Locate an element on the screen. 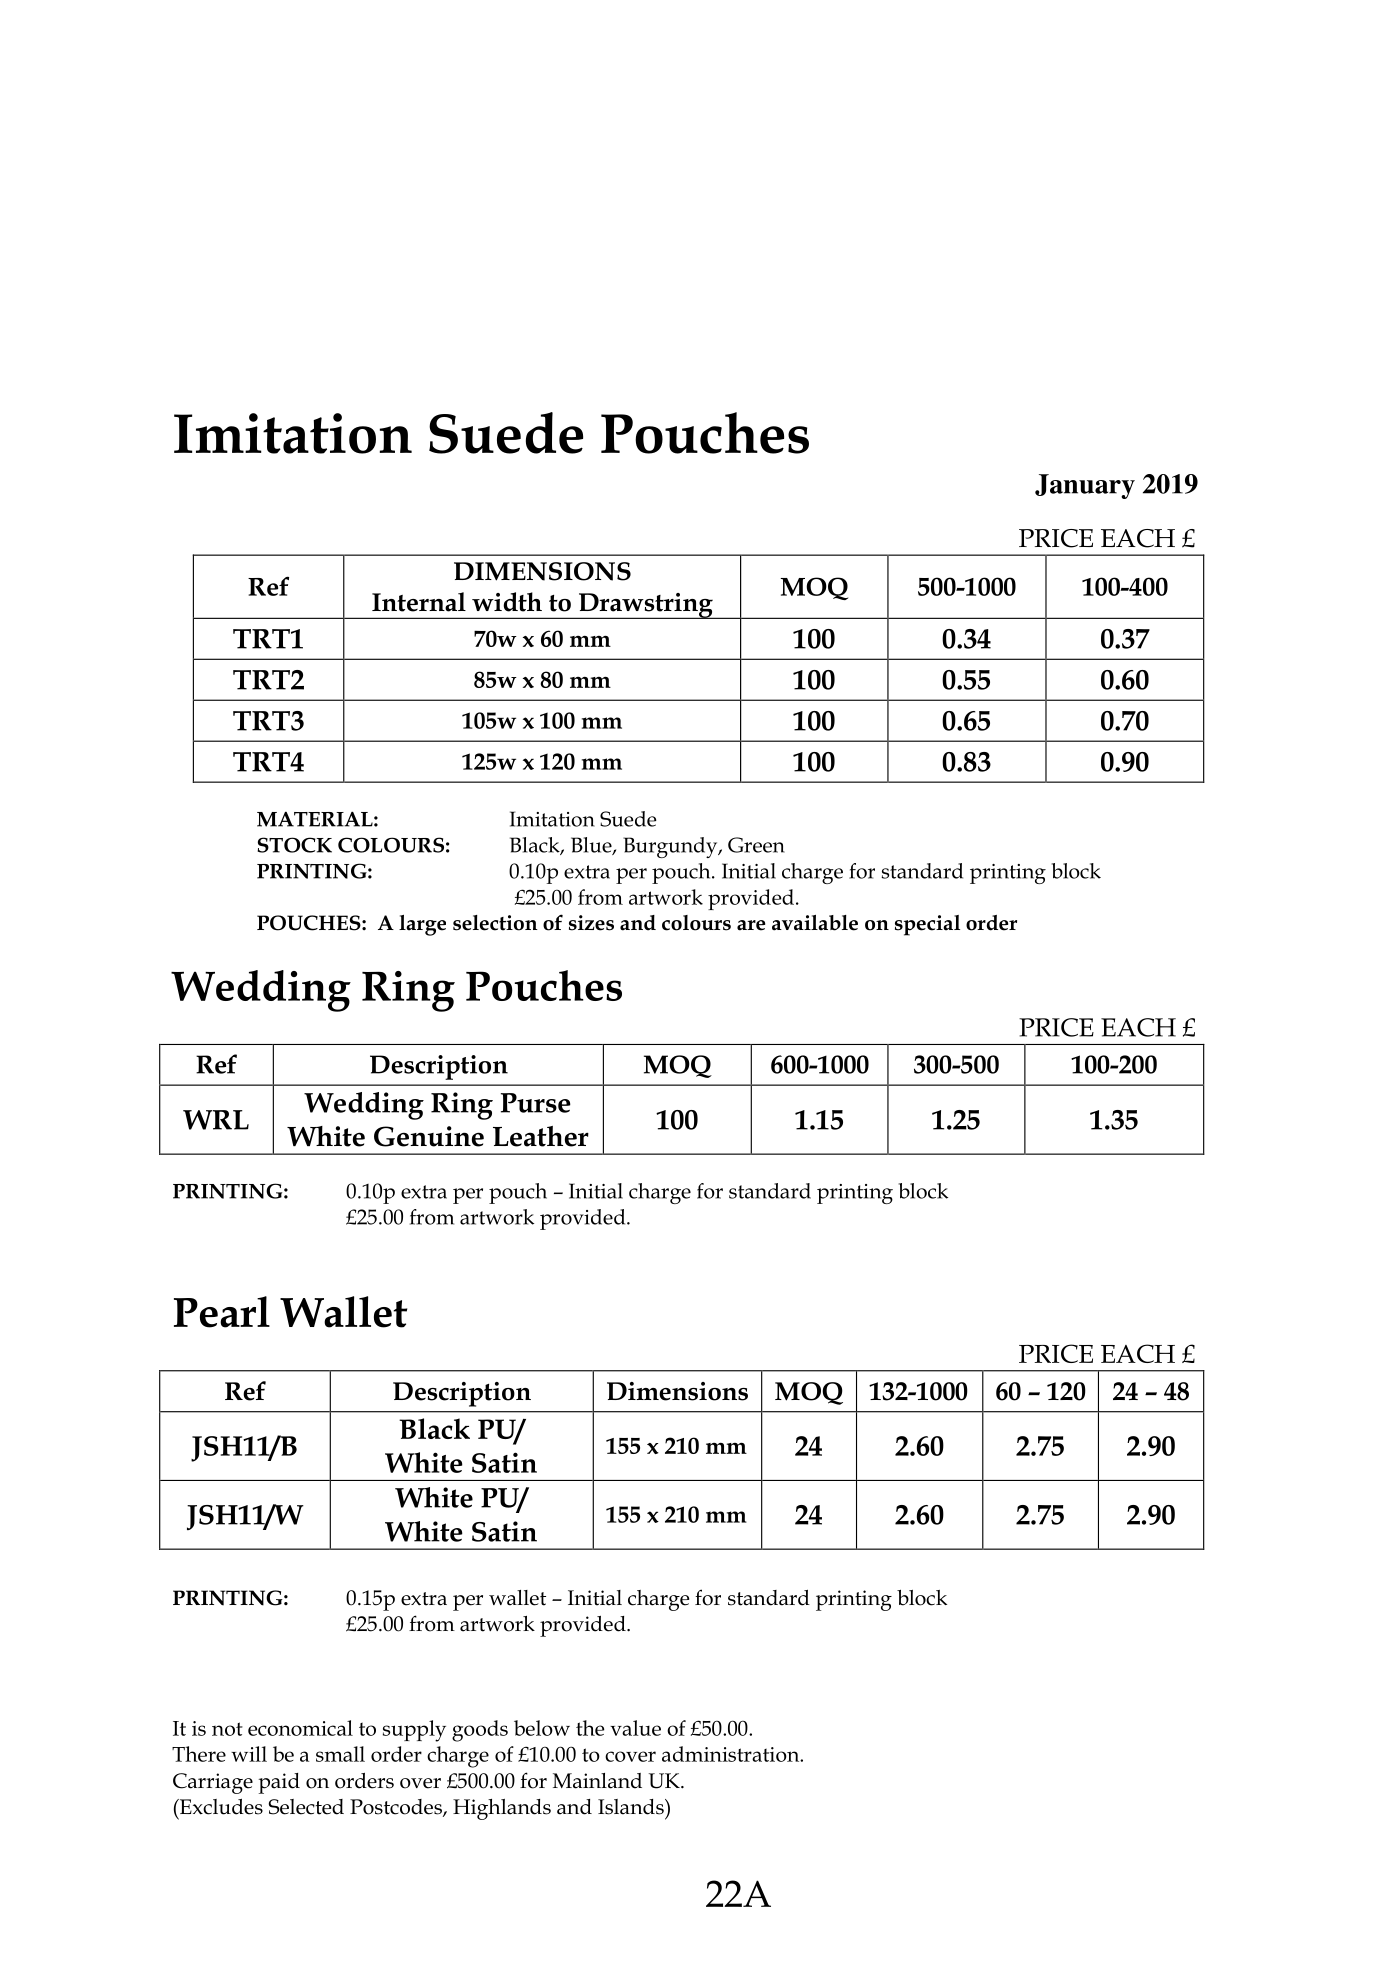  Pearl is located at coordinates (222, 1312).
